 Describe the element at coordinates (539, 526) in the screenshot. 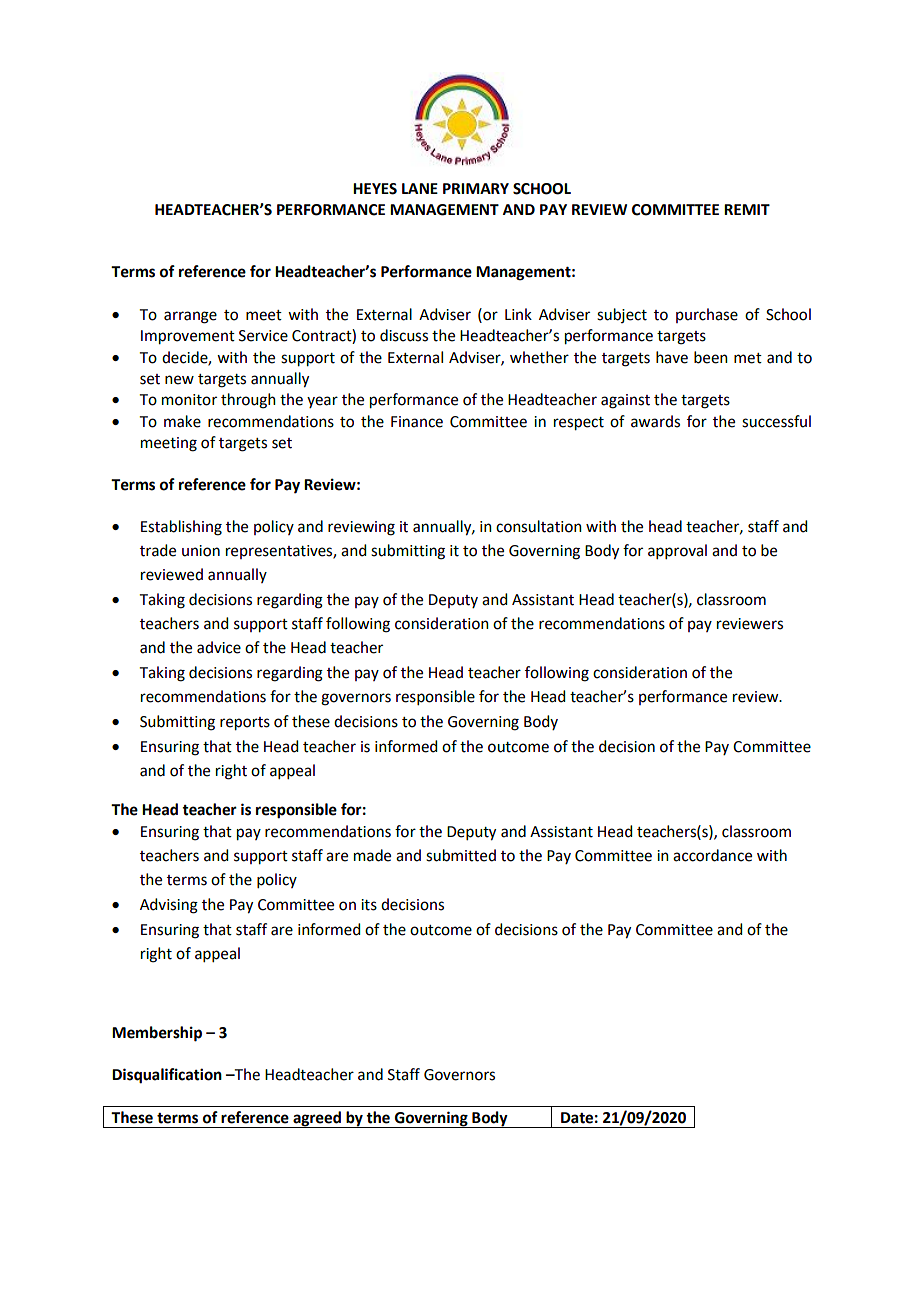

I see `consultation` at that location.
